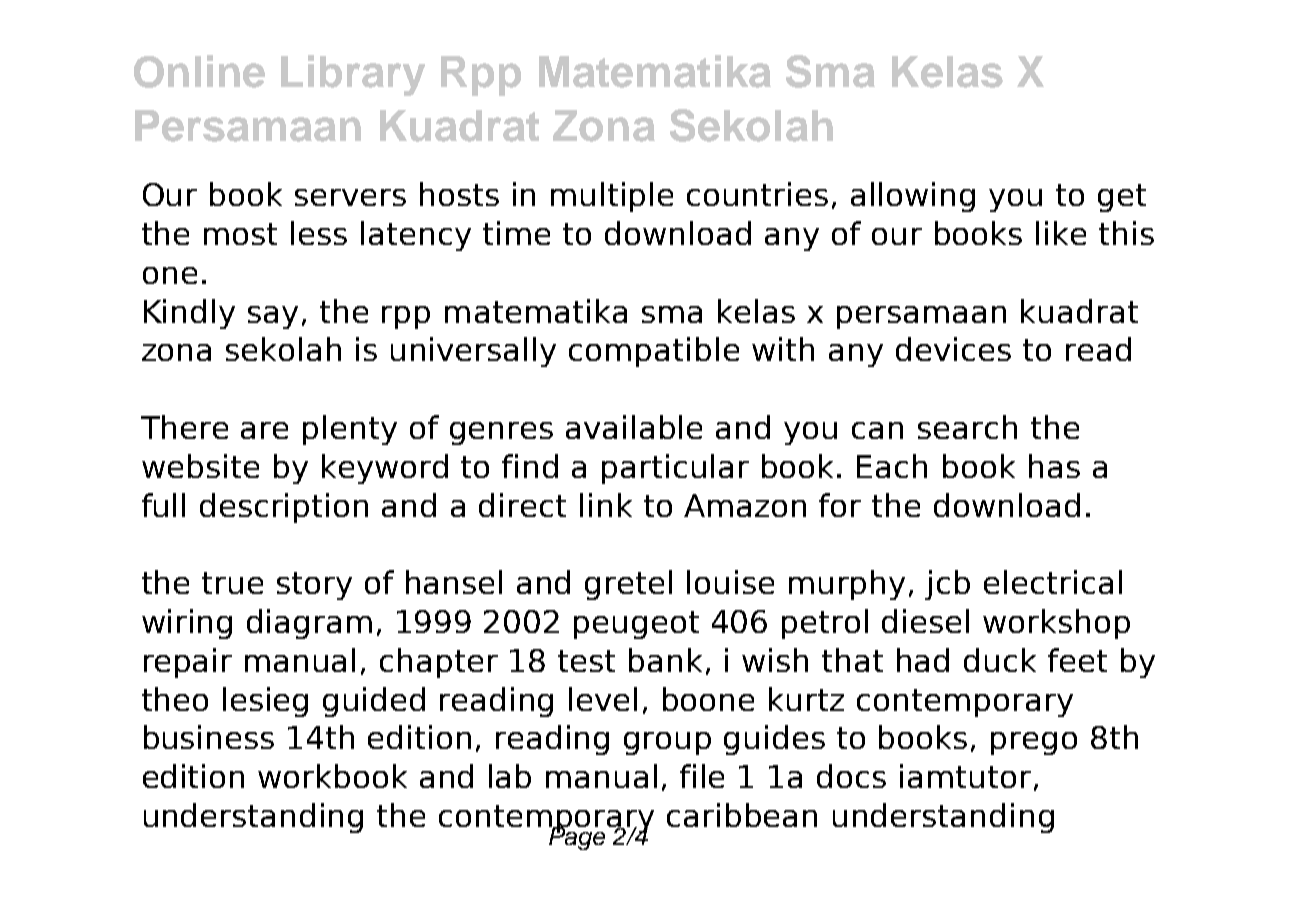 The width and height of the screenshot is (1303, 924). What do you see at coordinates (953, 349) in the screenshot?
I see `devices` at bounding box center [953, 349].
